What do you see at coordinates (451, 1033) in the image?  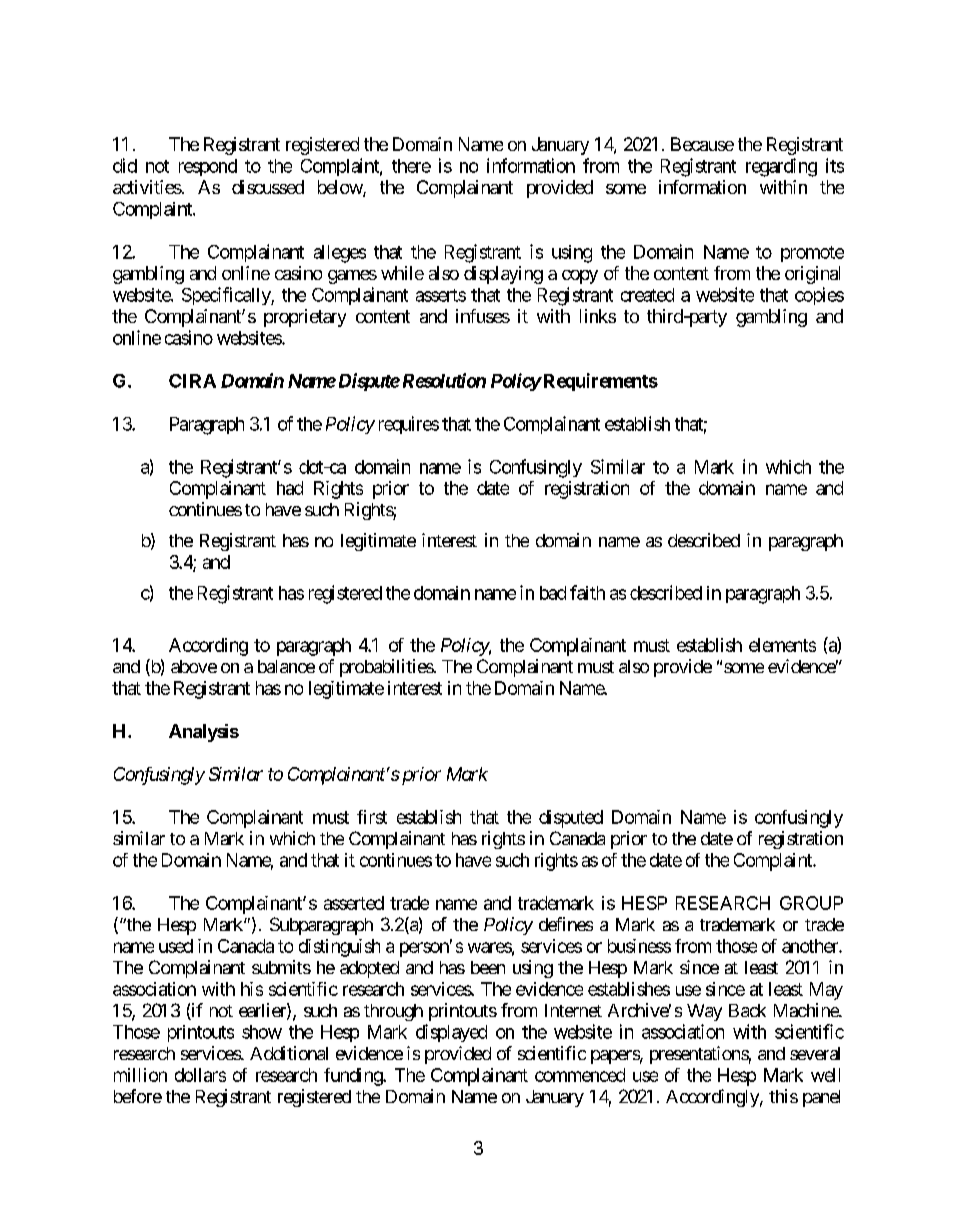 I see `displayed` at bounding box center [451, 1033].
